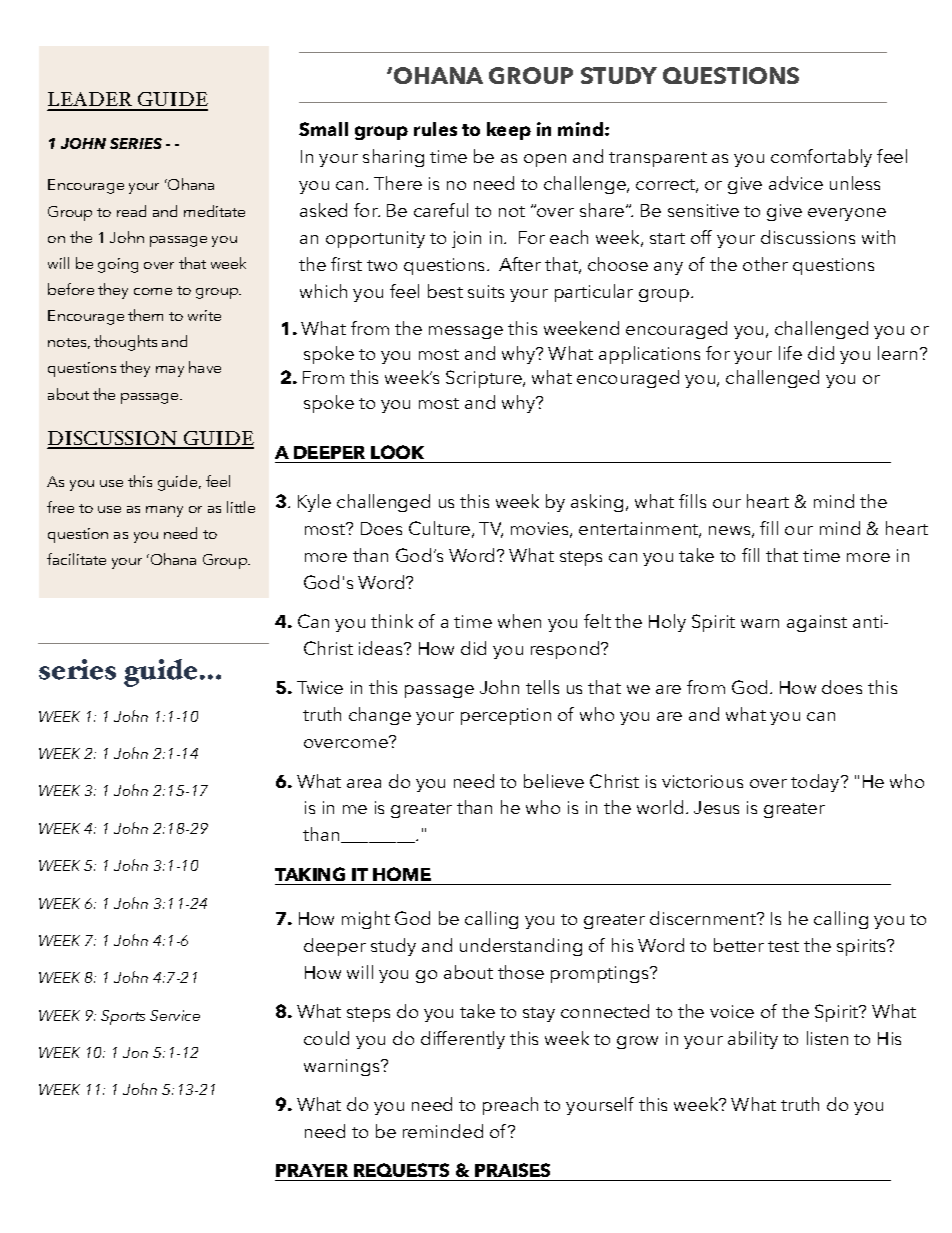 The height and width of the screenshot is (1233, 952). I want to click on PRAISES, so click(512, 1170).
